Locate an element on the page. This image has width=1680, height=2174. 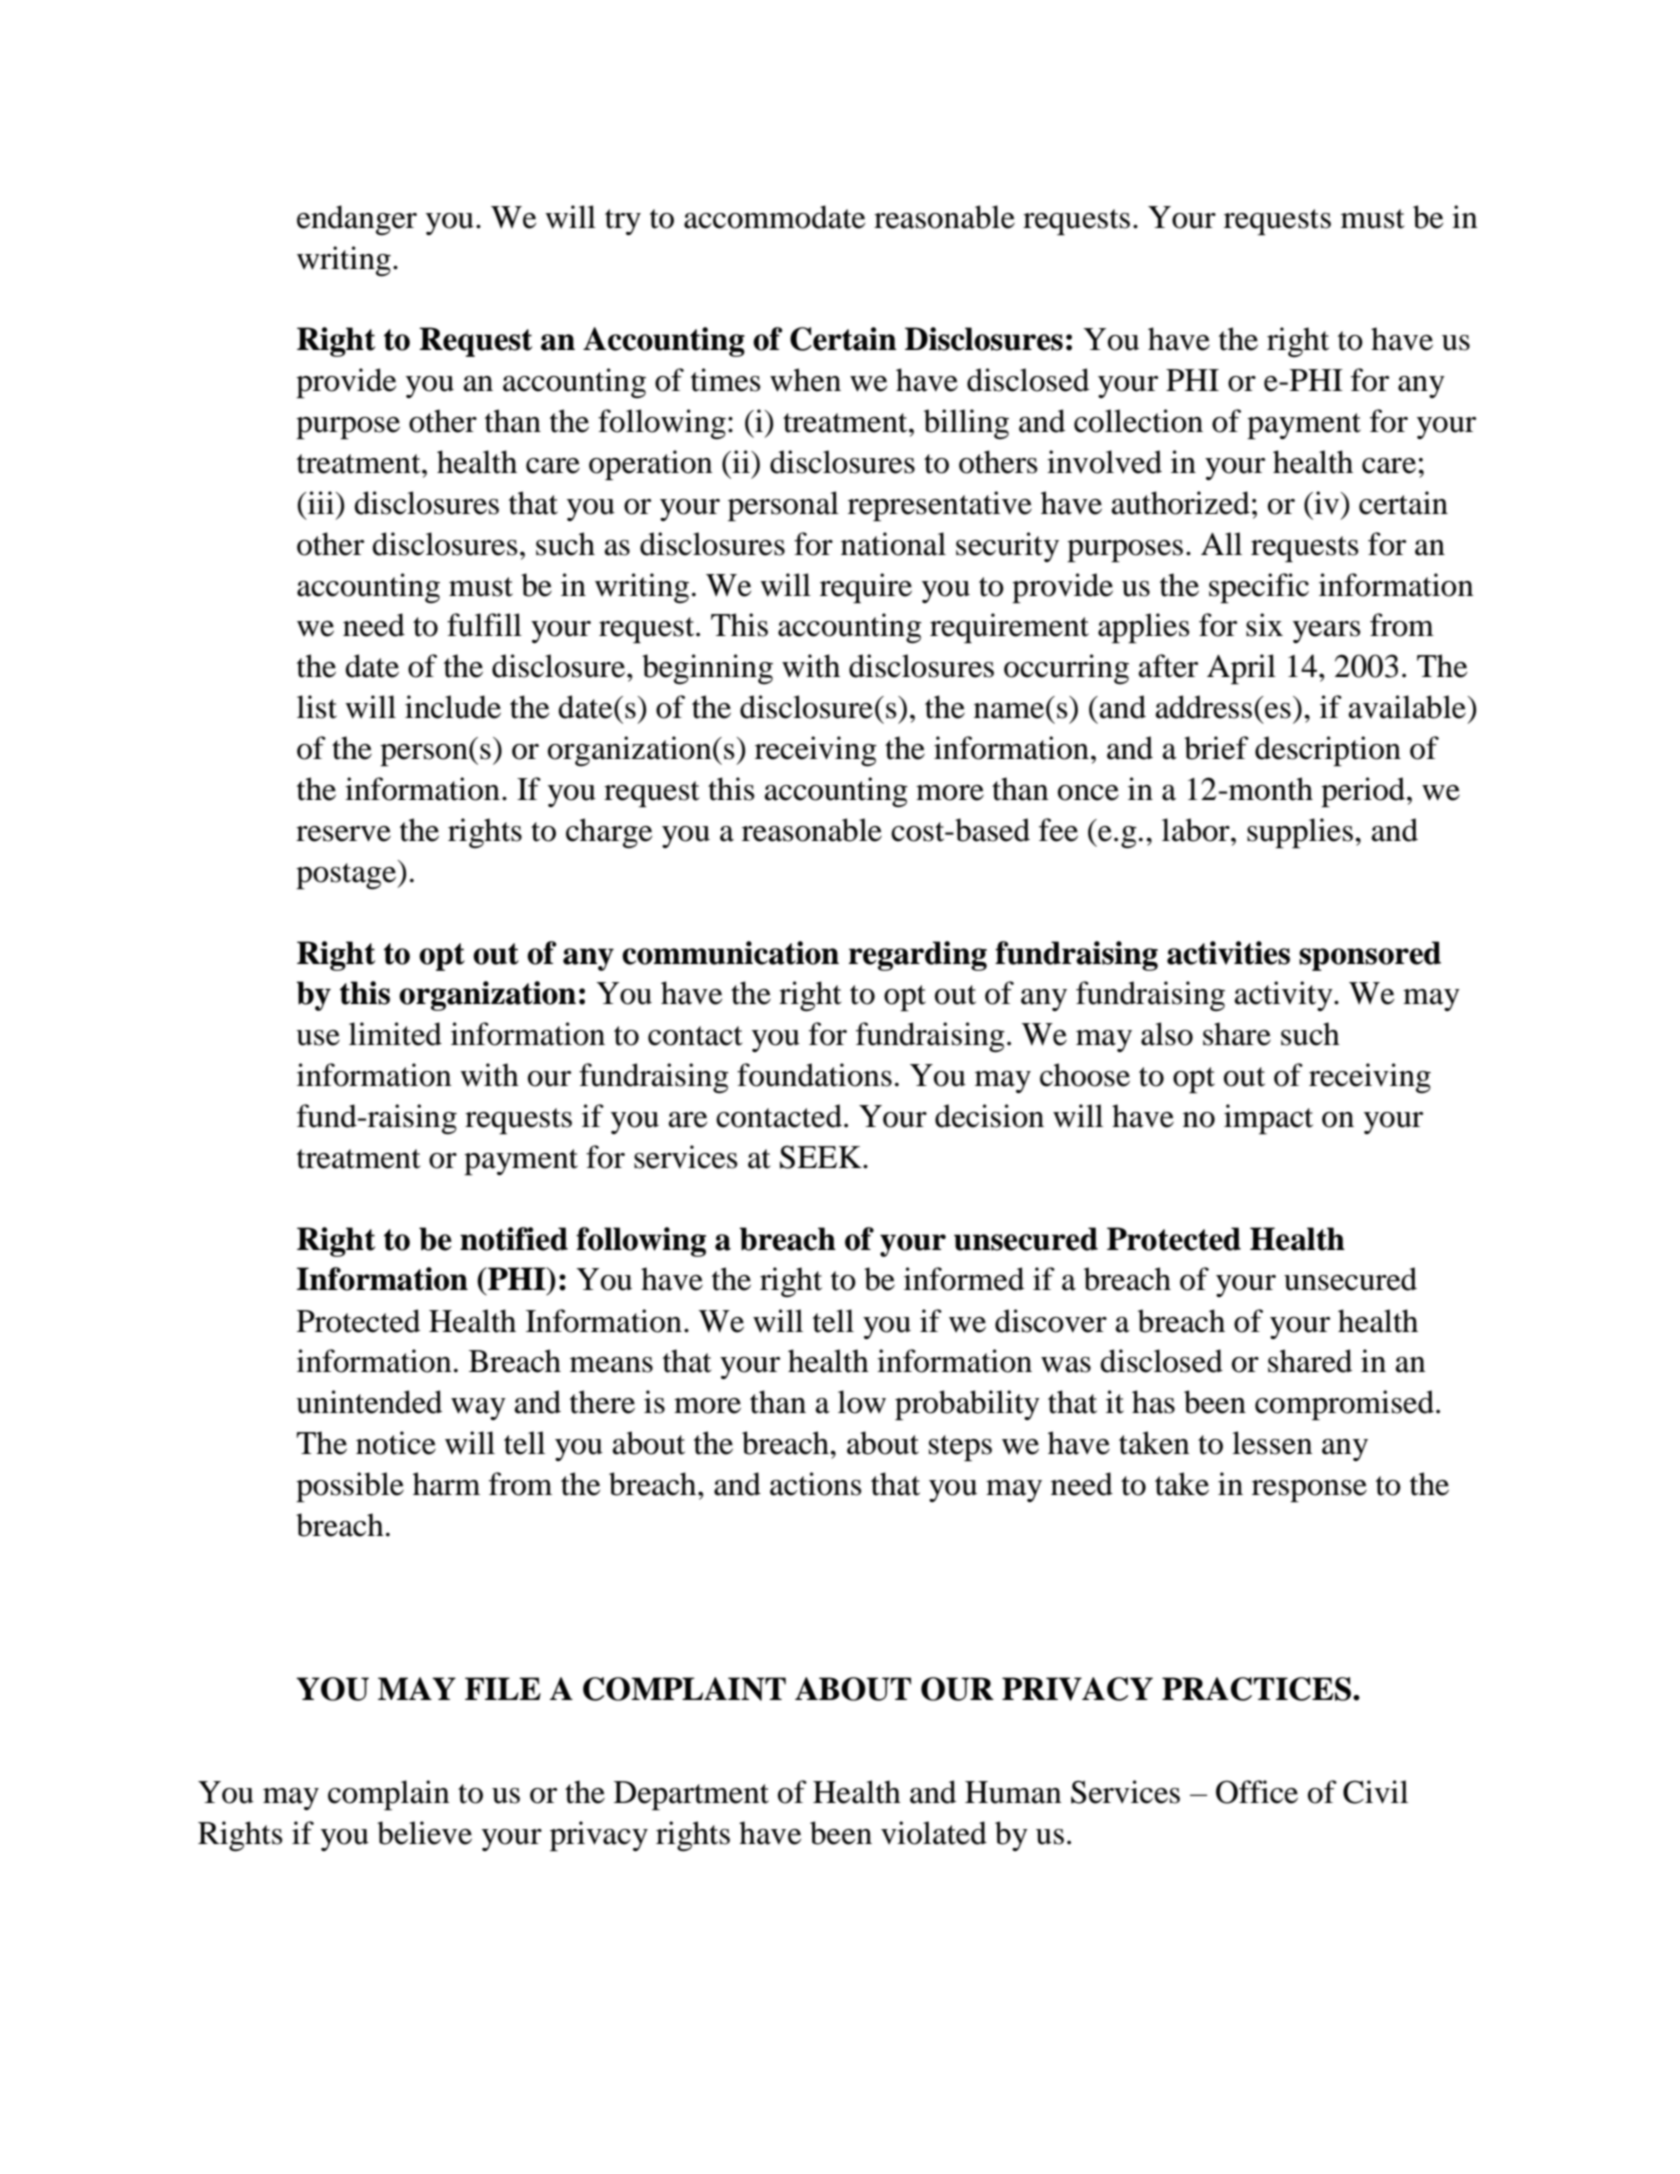
believe is located at coordinates (424, 1833).
